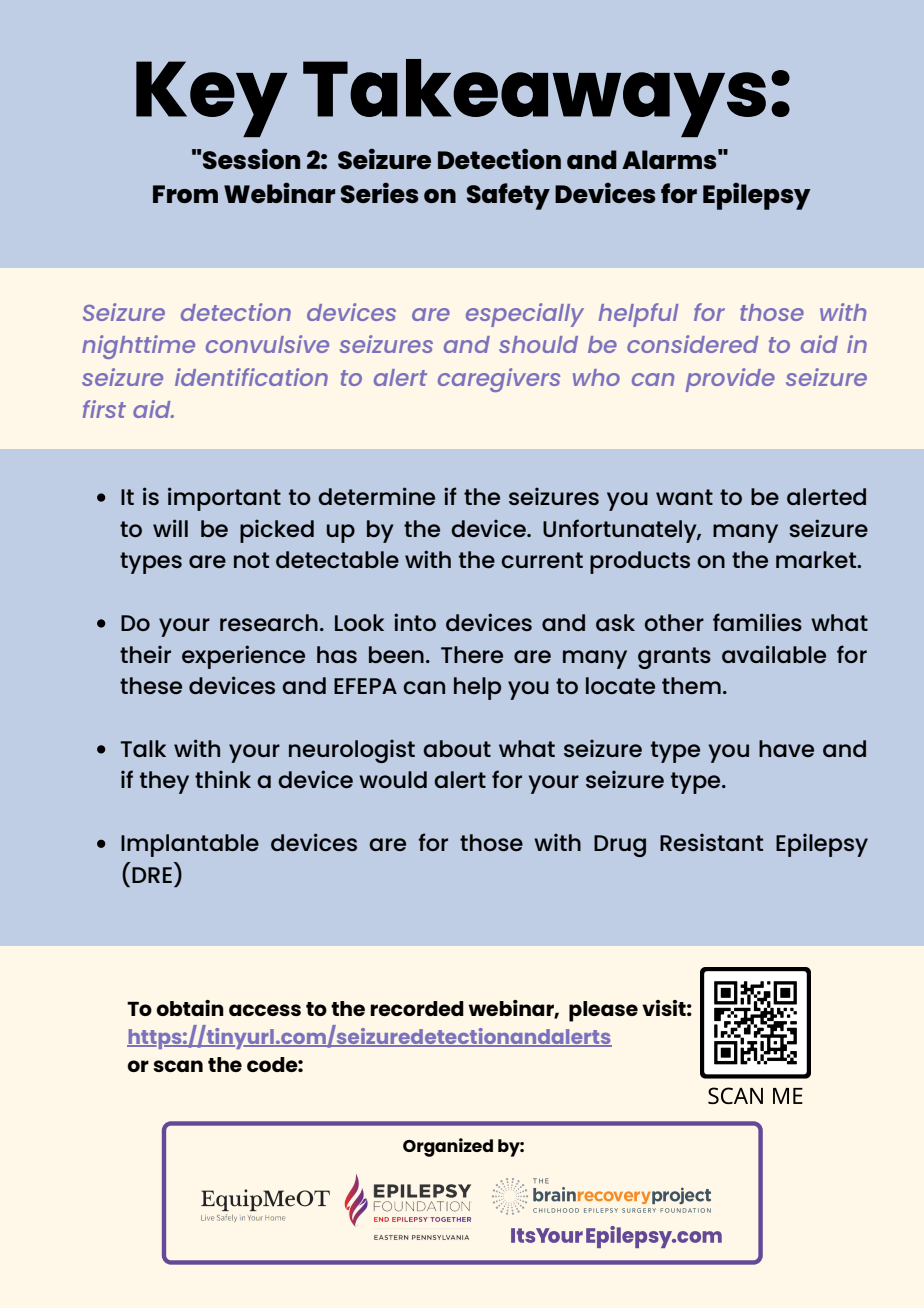 The image size is (924, 1308). I want to click on Takeaways, so click(534, 98).
